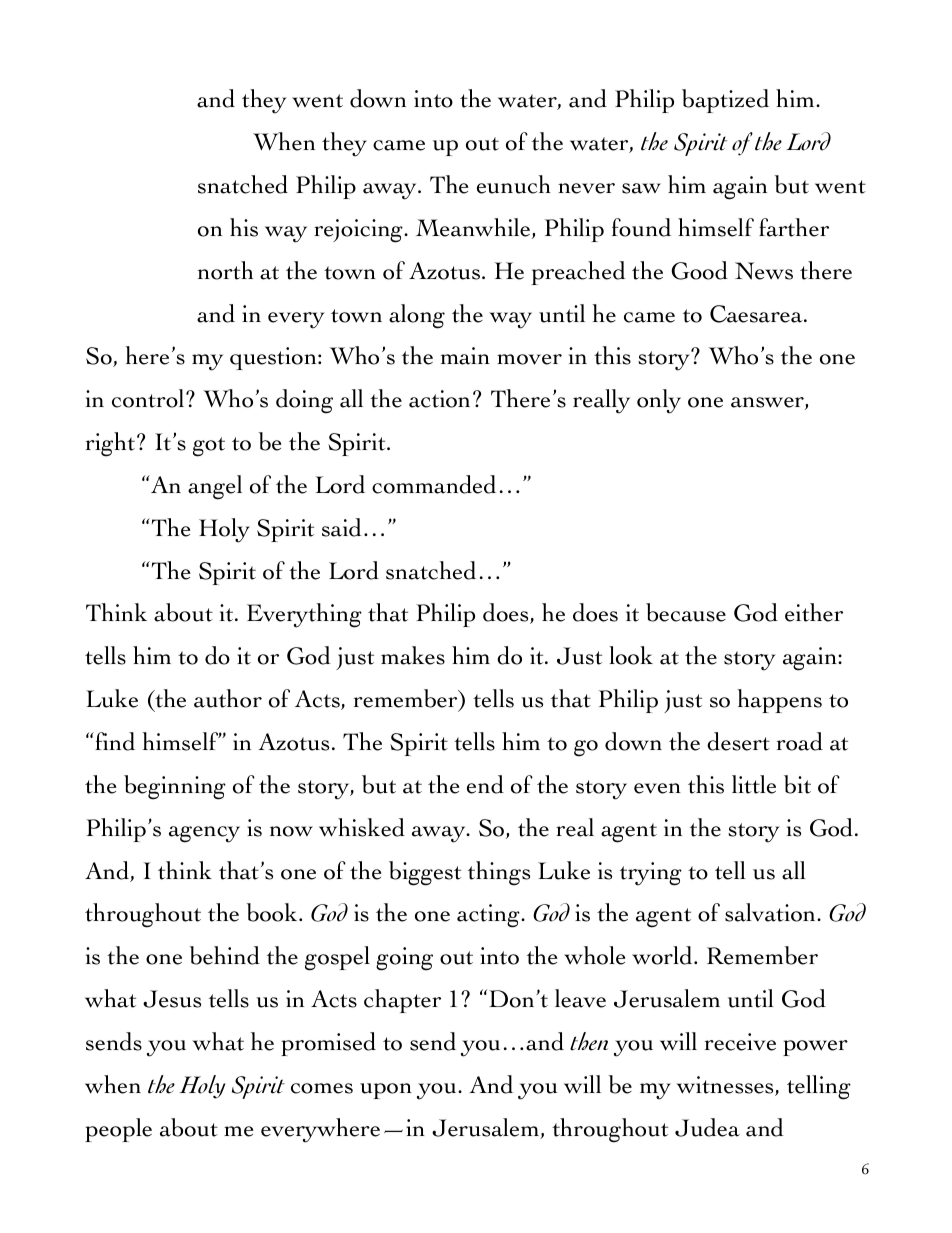 Image resolution: width=952 pixels, height=1233 pixels. Describe the element at coordinates (514, 184) in the image. I see `eunuch` at that location.
